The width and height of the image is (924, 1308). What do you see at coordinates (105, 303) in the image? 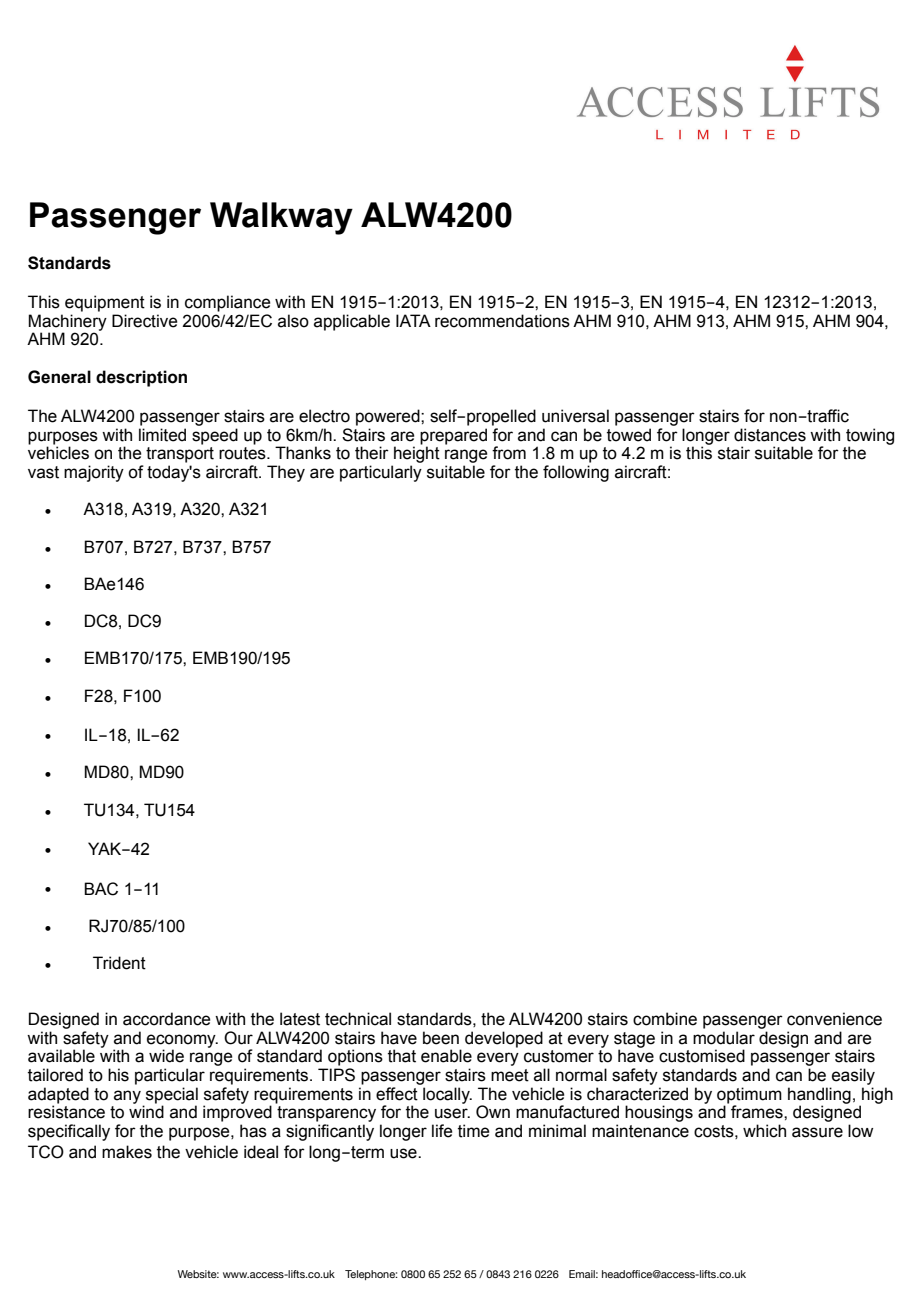
I see `equipment` at bounding box center [105, 303].
